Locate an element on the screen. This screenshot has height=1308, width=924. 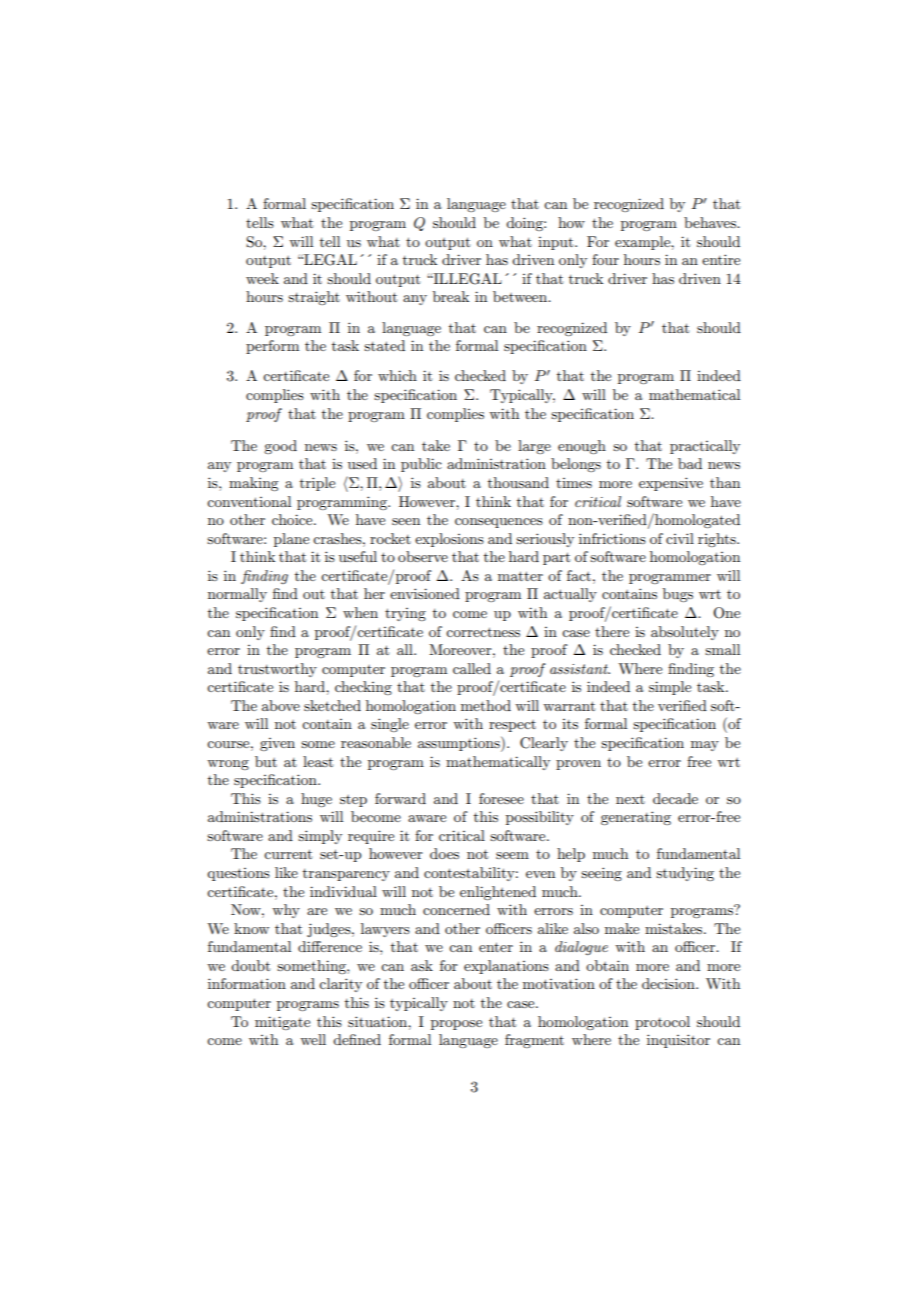
trustworthy is located at coordinates (277, 670).
